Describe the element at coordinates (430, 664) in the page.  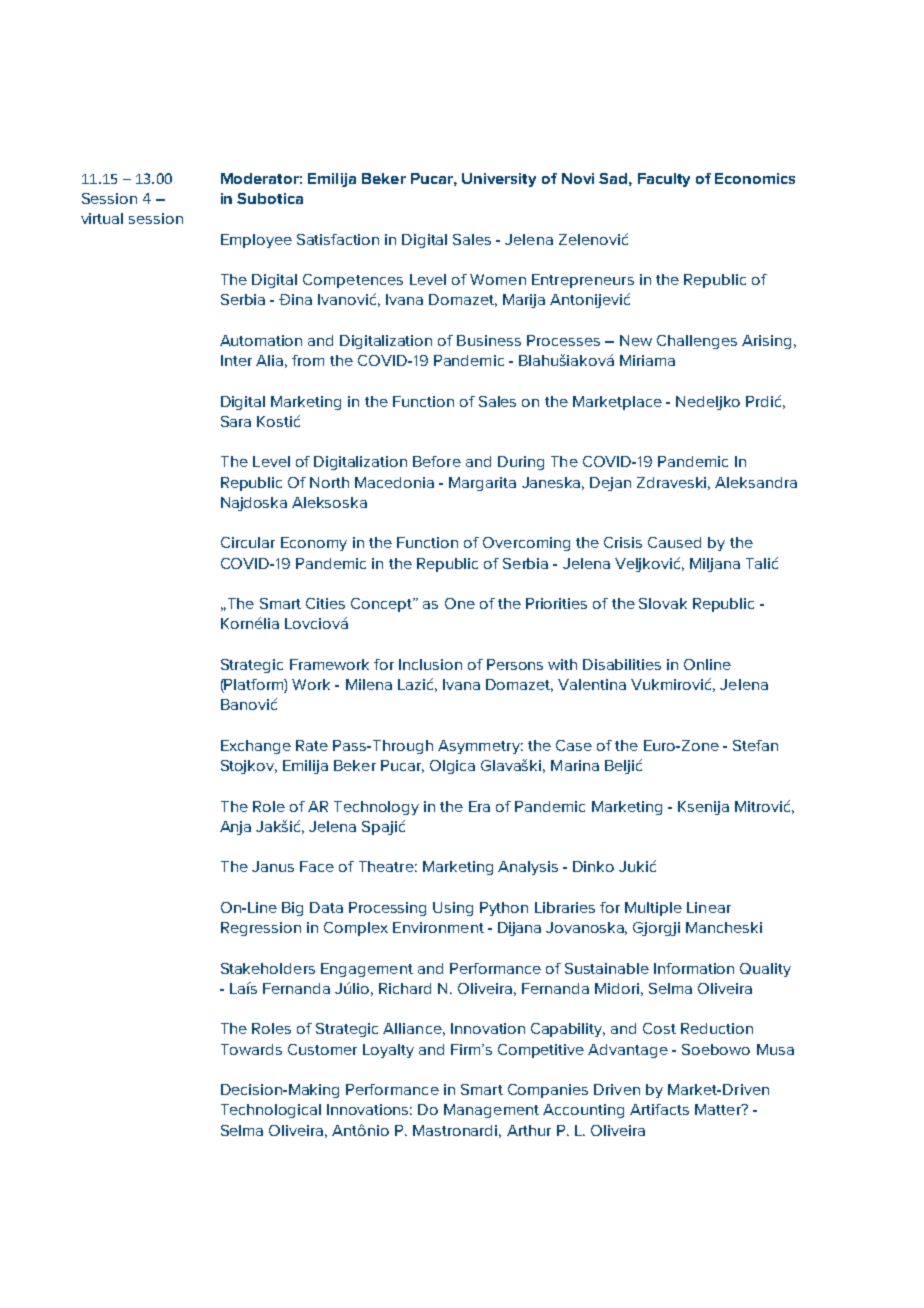
I see `Inclusion` at that location.
